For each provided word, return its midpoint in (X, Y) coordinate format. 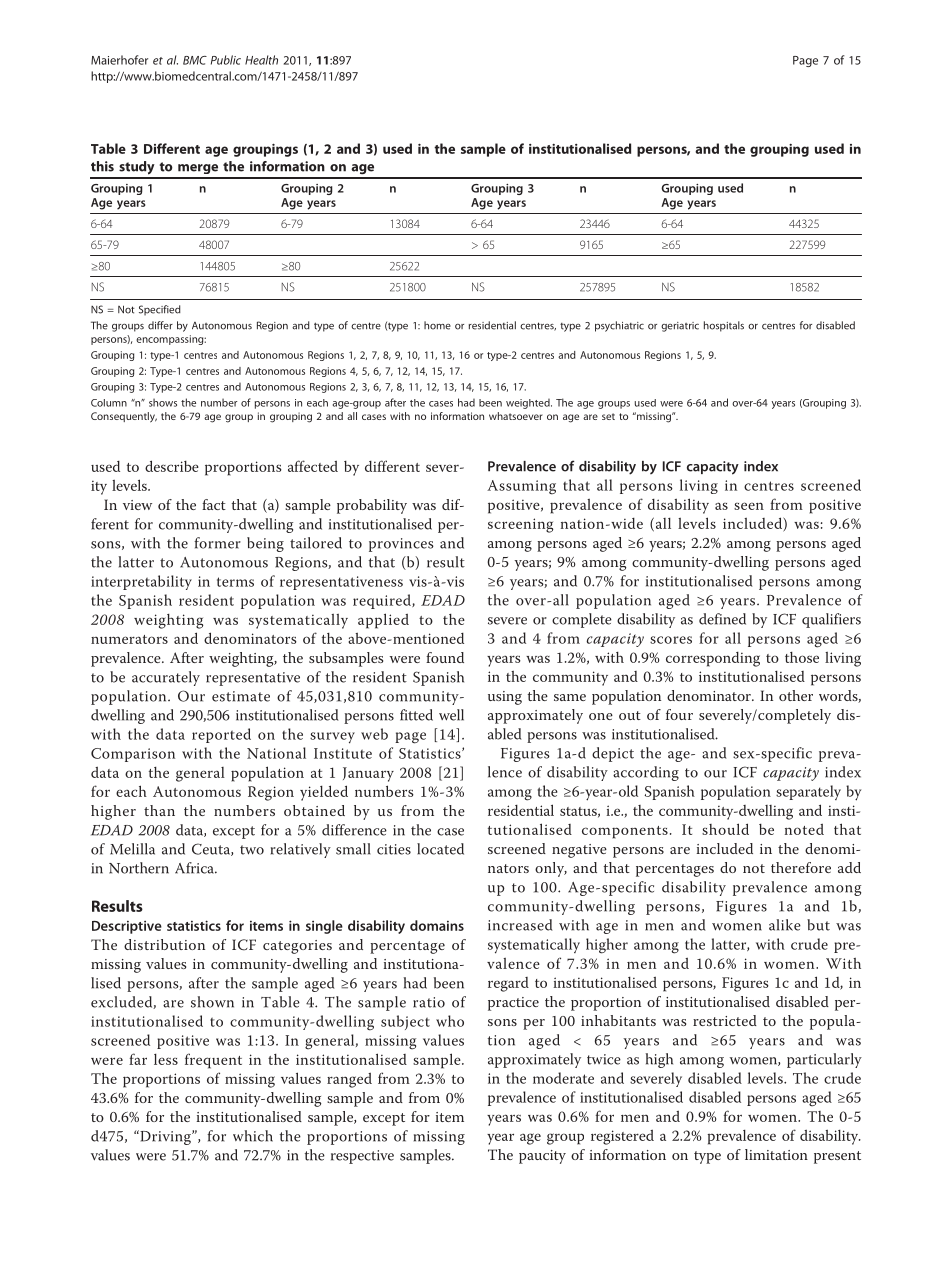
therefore (801, 867)
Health (261, 60)
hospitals (724, 326)
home (437, 325)
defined (722, 619)
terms (235, 582)
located (440, 849)
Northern (139, 868)
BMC (195, 60)
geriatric (680, 327)
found (445, 657)
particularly (824, 1060)
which (253, 1136)
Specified (160, 310)
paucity (542, 1157)
